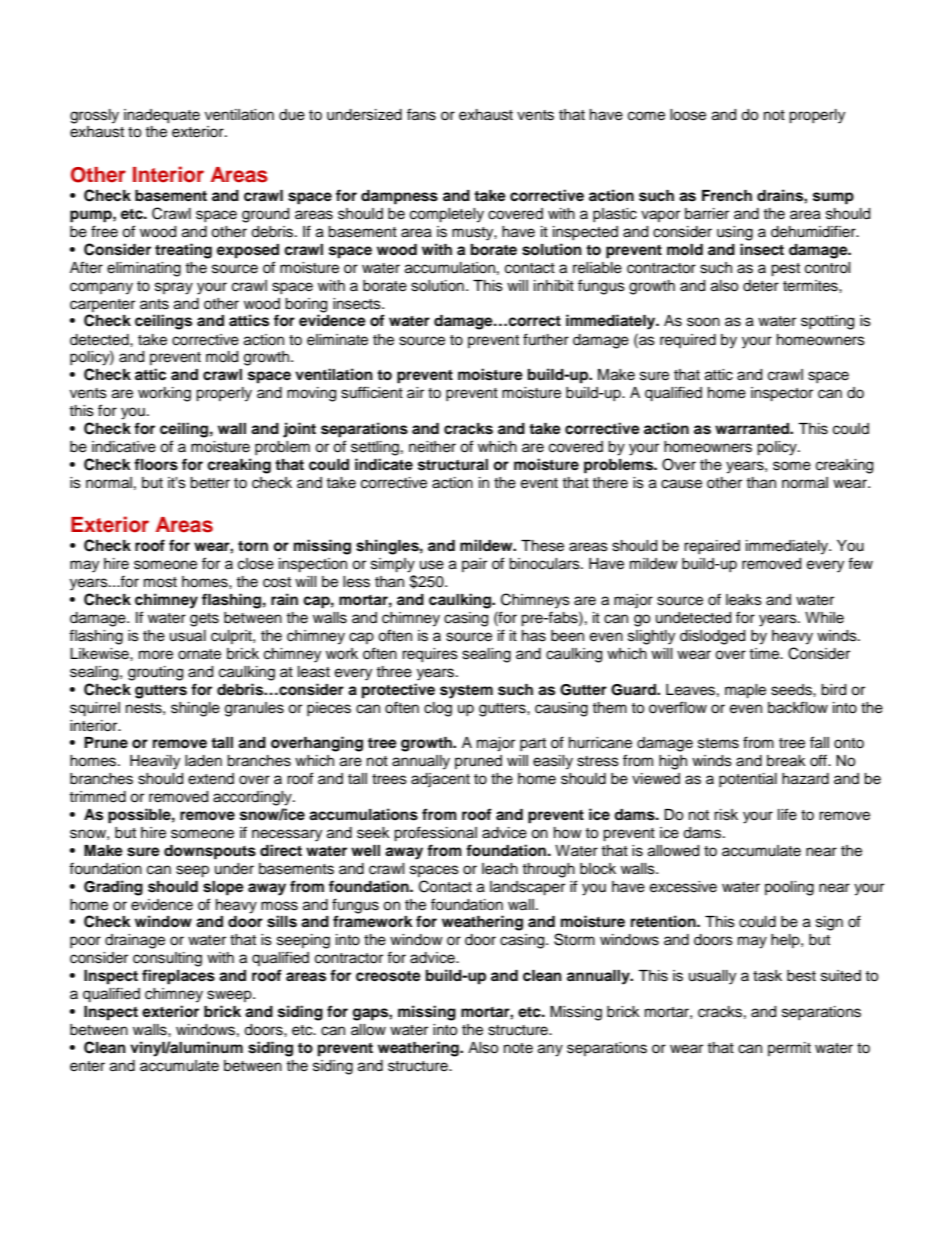  Describe the element at coordinates (160, 582) in the page. I see `most` at that location.
